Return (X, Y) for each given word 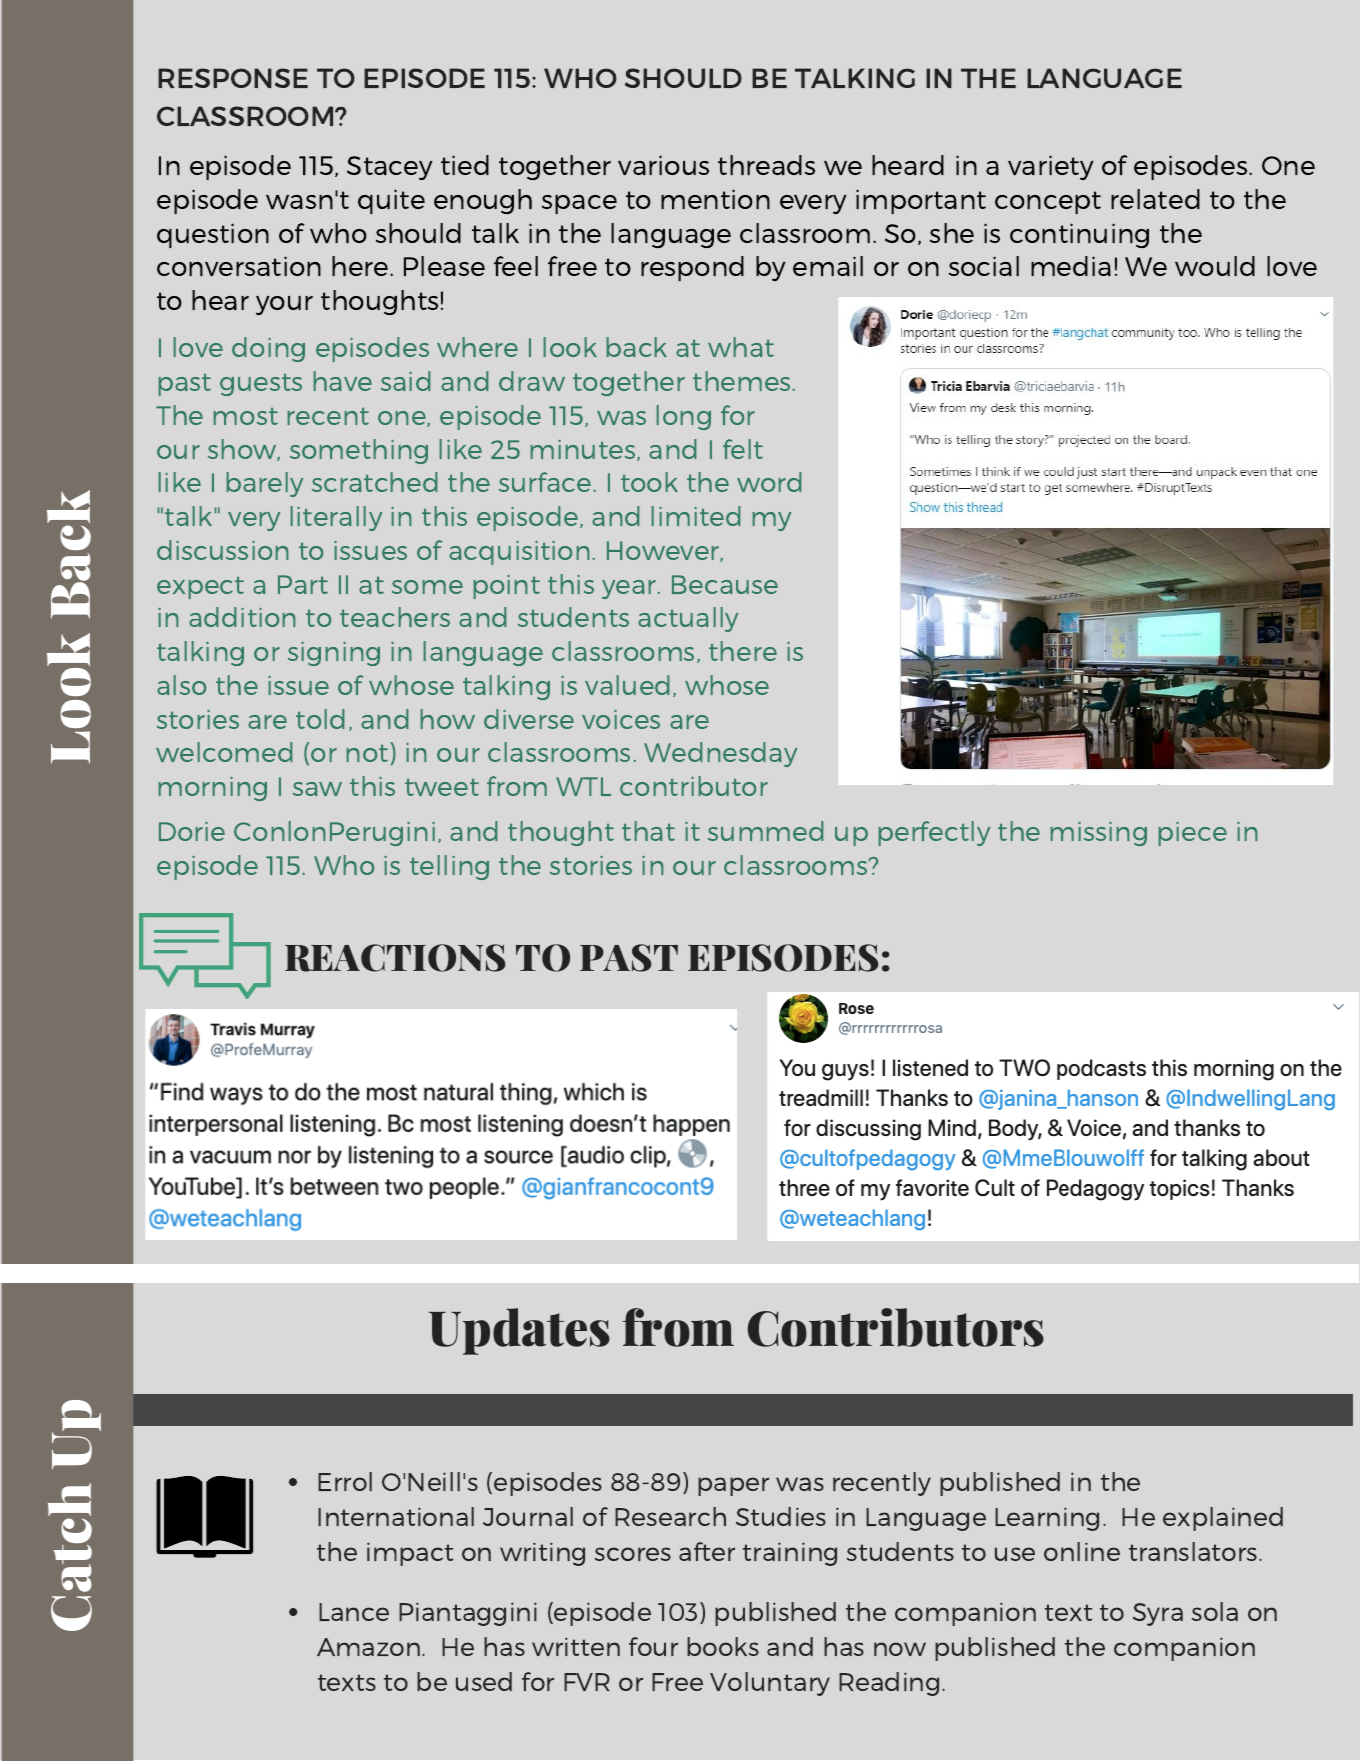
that (648, 831)
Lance (354, 1612)
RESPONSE (233, 78)
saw (317, 789)
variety (1051, 168)
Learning (1047, 1519)
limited (696, 516)
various (663, 165)
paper (733, 1486)
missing (1099, 834)
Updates (519, 1331)
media (1071, 266)
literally (336, 518)
